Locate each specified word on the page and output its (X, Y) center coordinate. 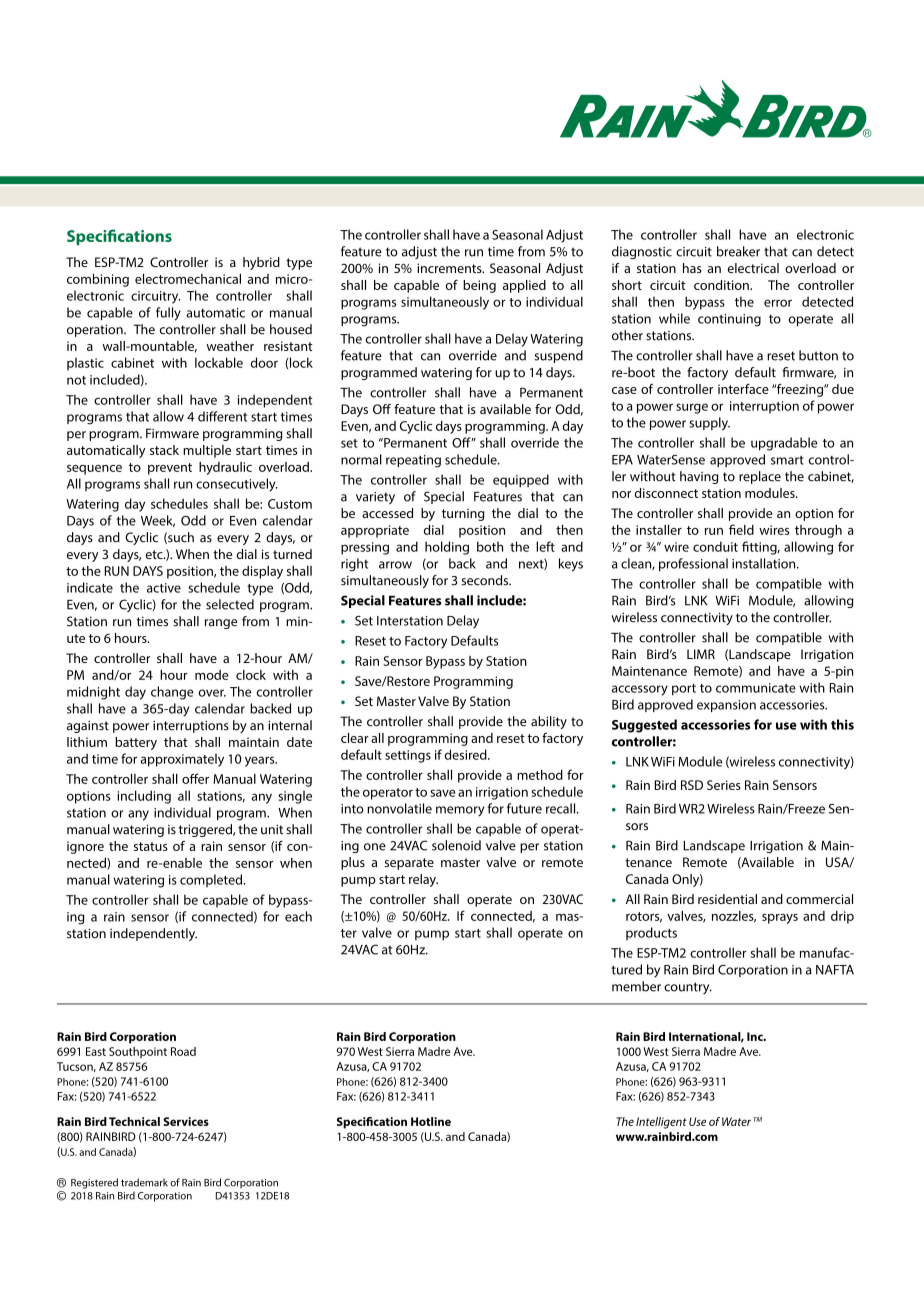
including (144, 797)
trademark (144, 1182)
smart (787, 460)
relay (423, 880)
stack (164, 450)
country (688, 988)
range (221, 624)
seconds (486, 580)
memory (460, 811)
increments (450, 268)
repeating (413, 461)
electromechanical (188, 279)
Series (724, 785)
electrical (753, 268)
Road (183, 1051)
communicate (756, 688)
